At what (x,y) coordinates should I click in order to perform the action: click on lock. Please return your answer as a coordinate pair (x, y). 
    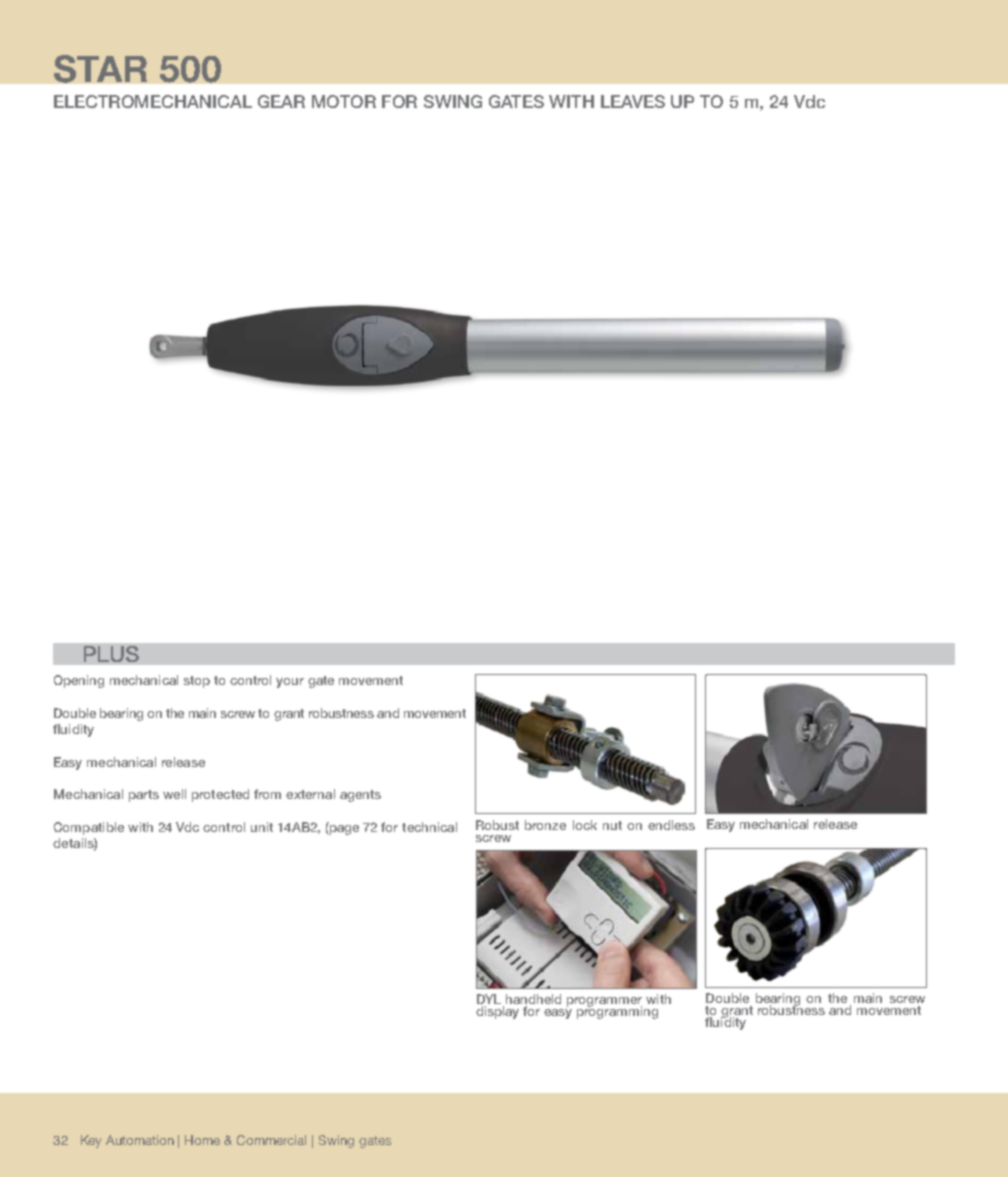
    Looking at the image, I should click on (585, 825).
